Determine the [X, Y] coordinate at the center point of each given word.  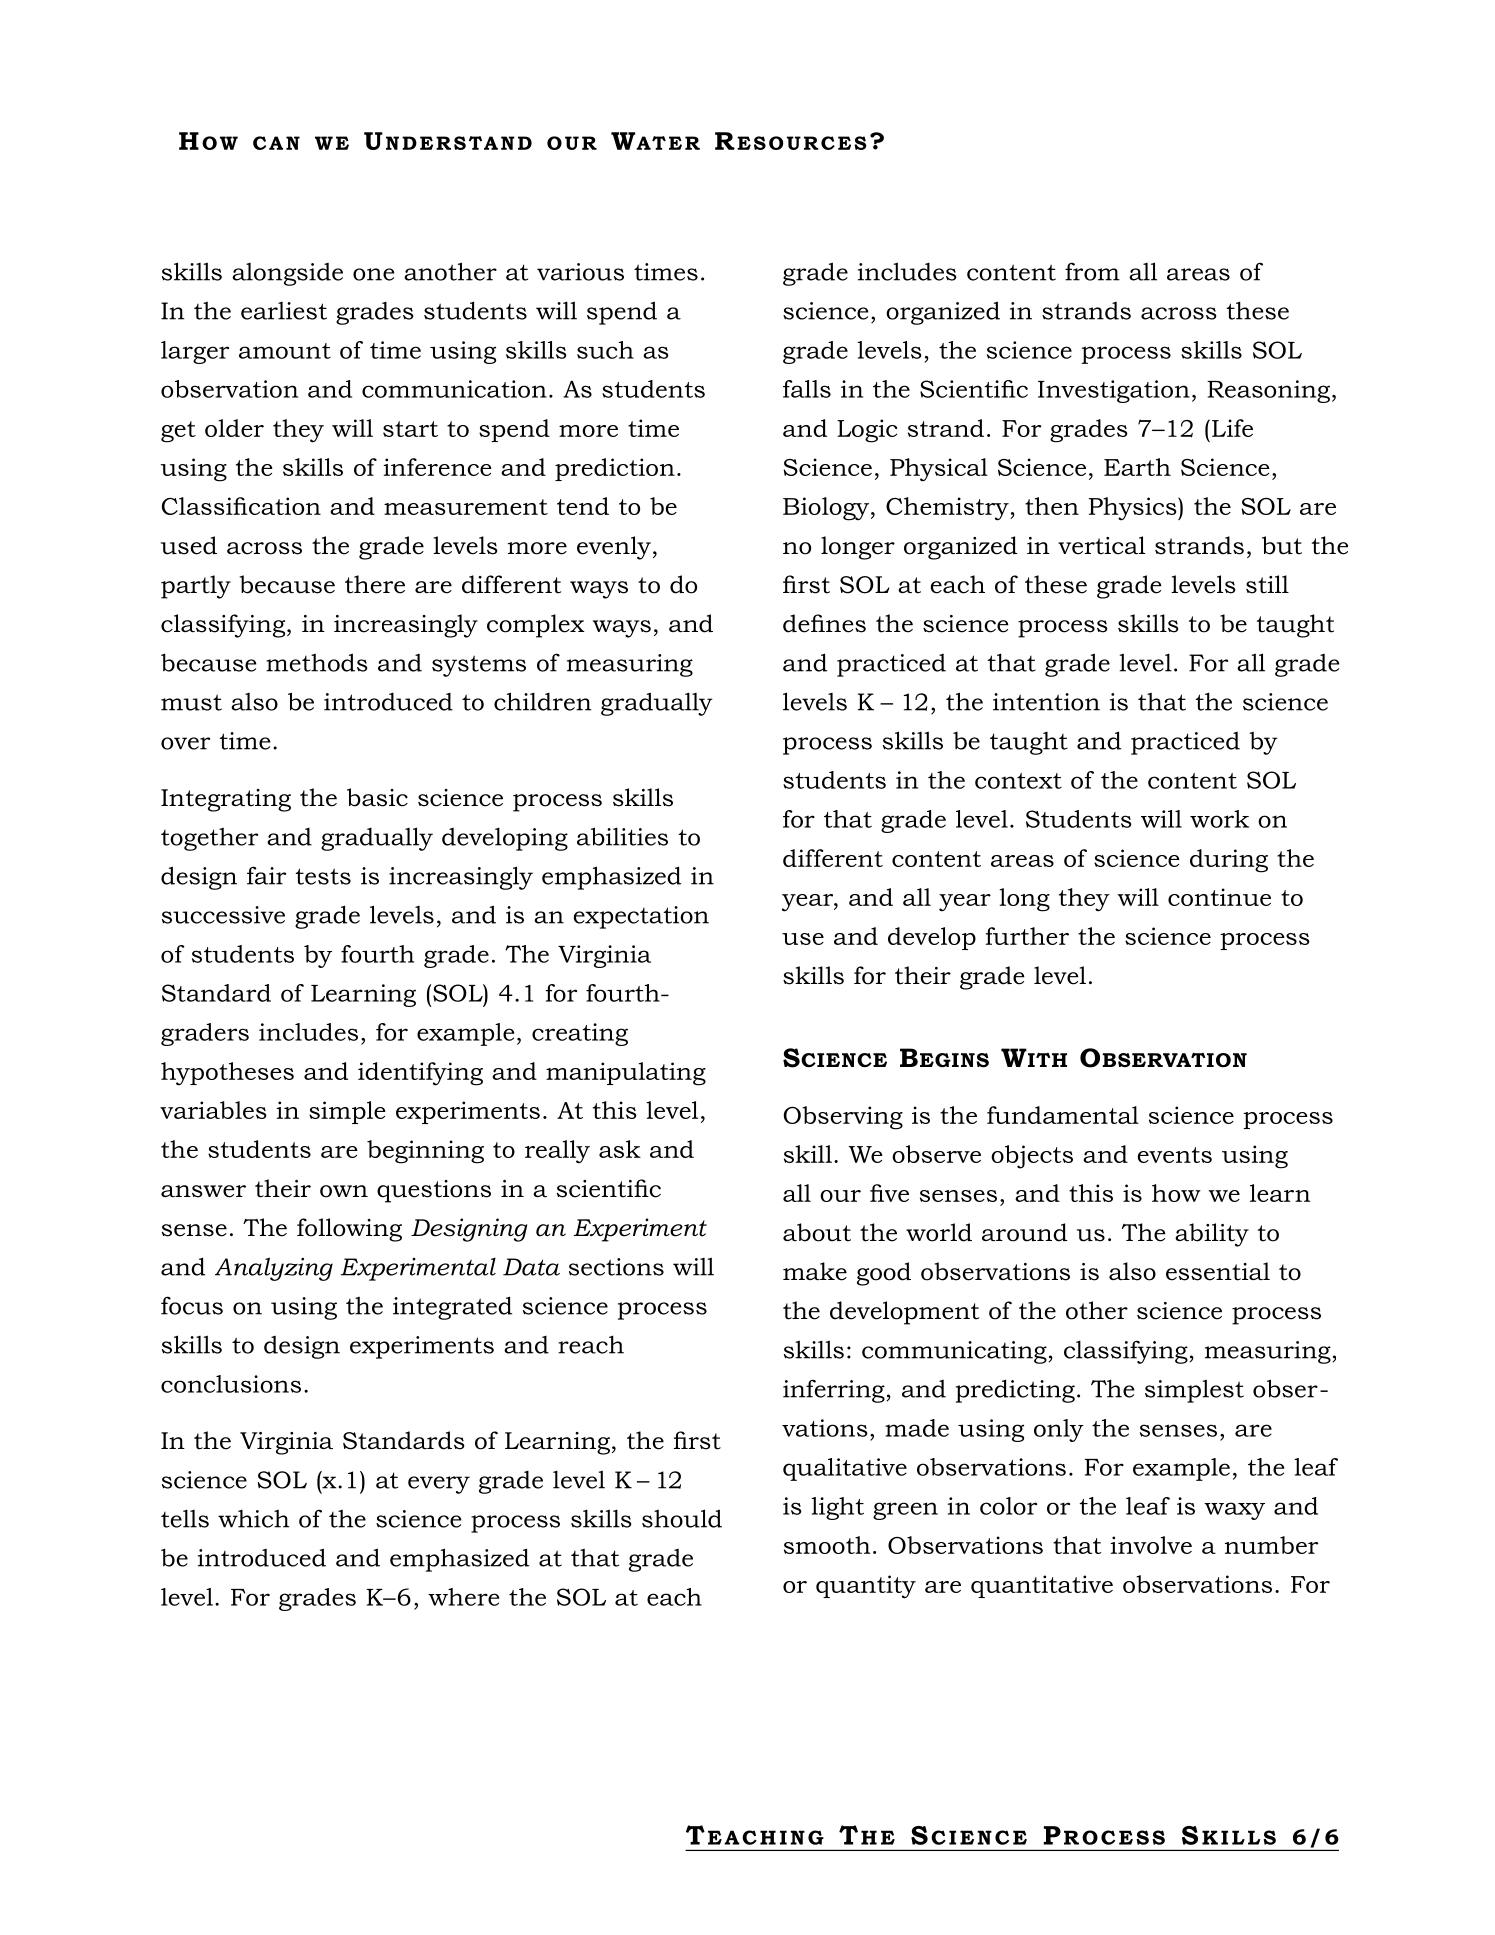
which [254, 1519]
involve [1151, 1545]
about [817, 1232]
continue [1219, 897]
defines [824, 623]
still [1267, 584]
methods [317, 662]
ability [1212, 1235]
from [1092, 271]
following [349, 1230]
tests [323, 876]
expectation [641, 917]
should [682, 1518]
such [605, 350]
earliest [284, 311]
